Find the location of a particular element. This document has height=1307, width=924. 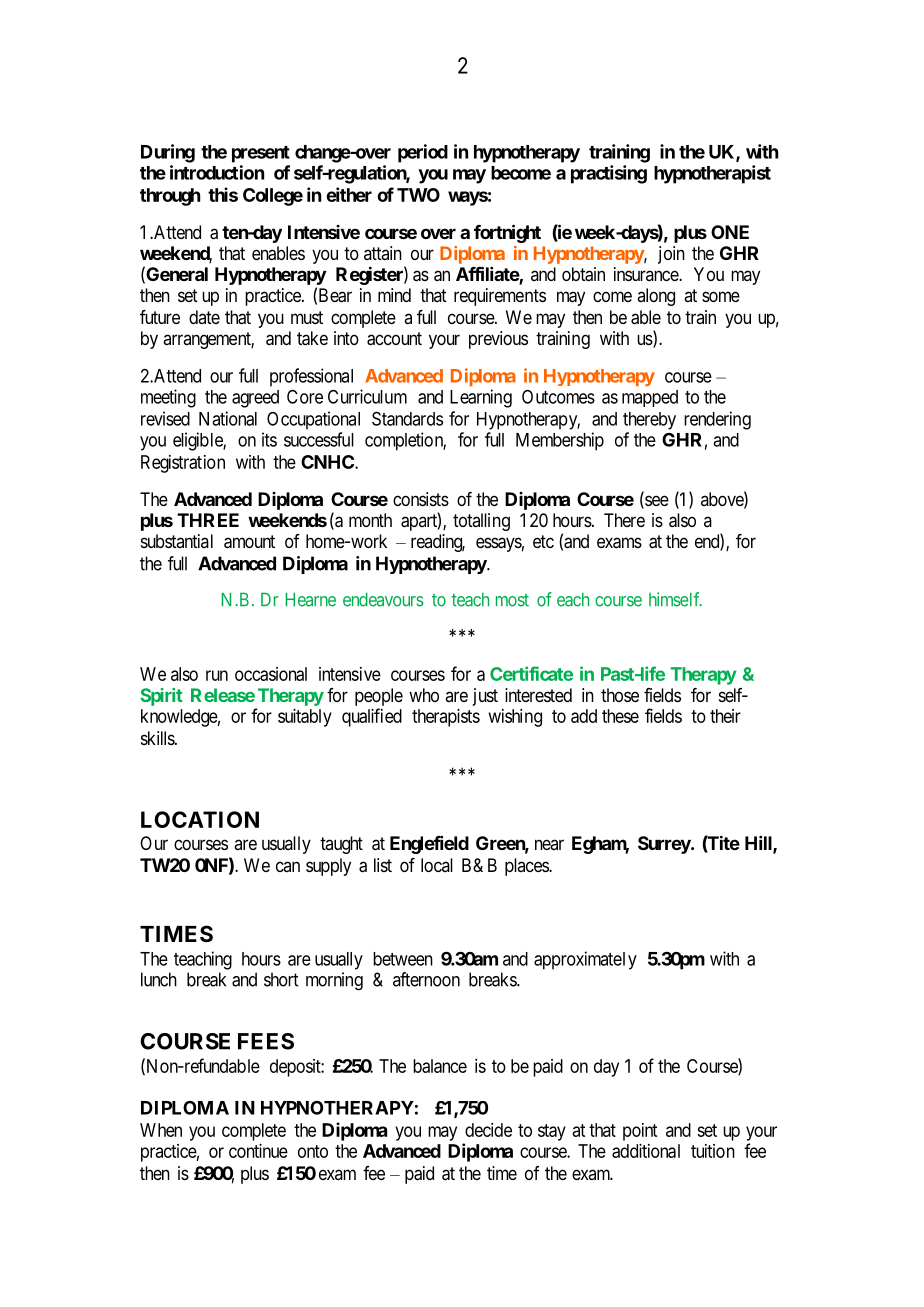

mapped is located at coordinates (650, 398).
